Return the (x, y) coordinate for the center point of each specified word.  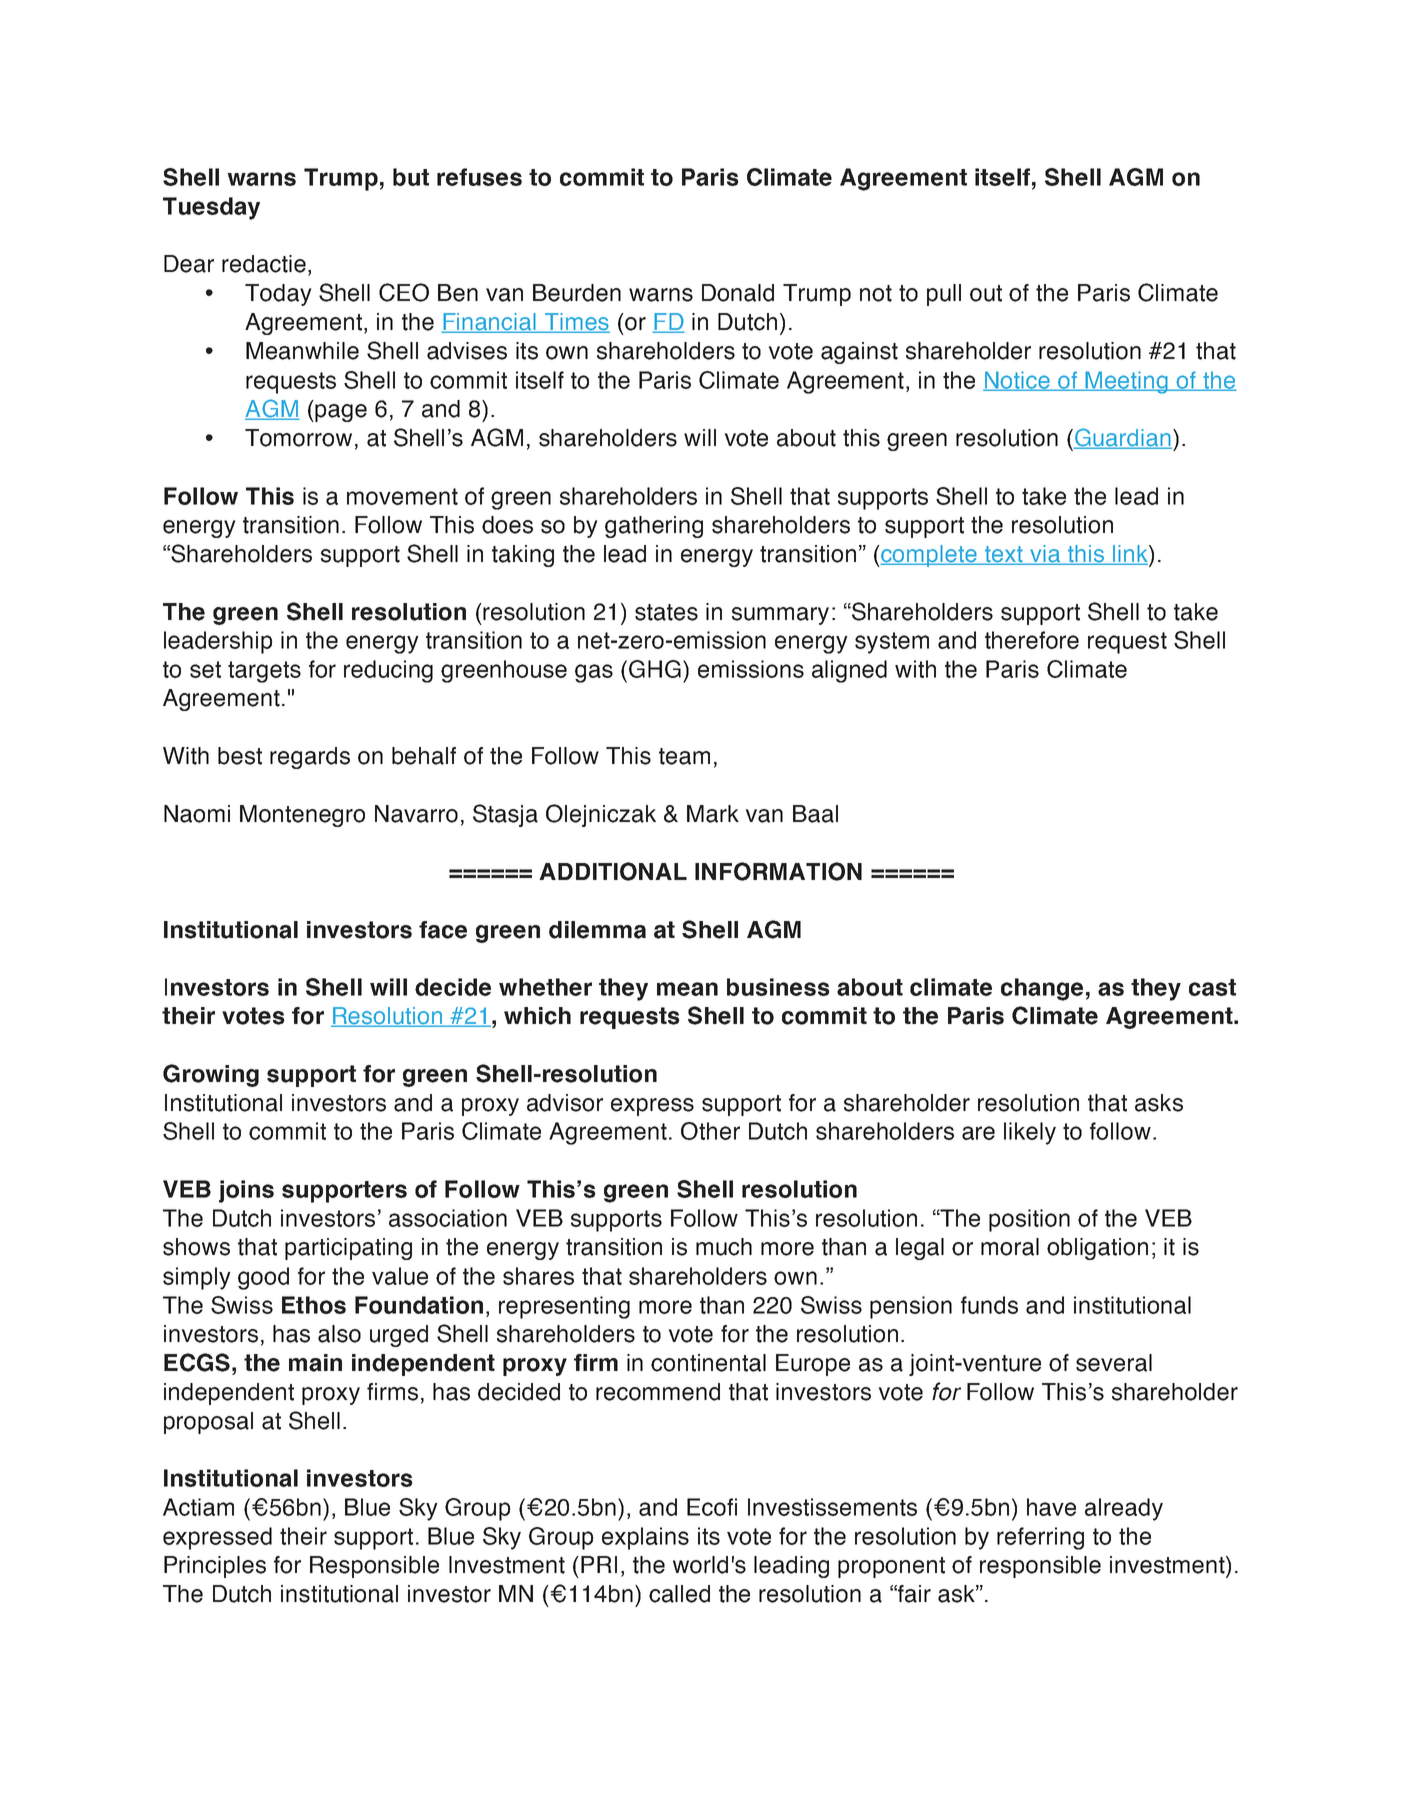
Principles (215, 1567)
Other (710, 1131)
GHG (655, 669)
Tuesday (211, 208)
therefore (1032, 640)
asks (1159, 1103)
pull (944, 295)
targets (264, 672)
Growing (211, 1075)
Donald (738, 293)
